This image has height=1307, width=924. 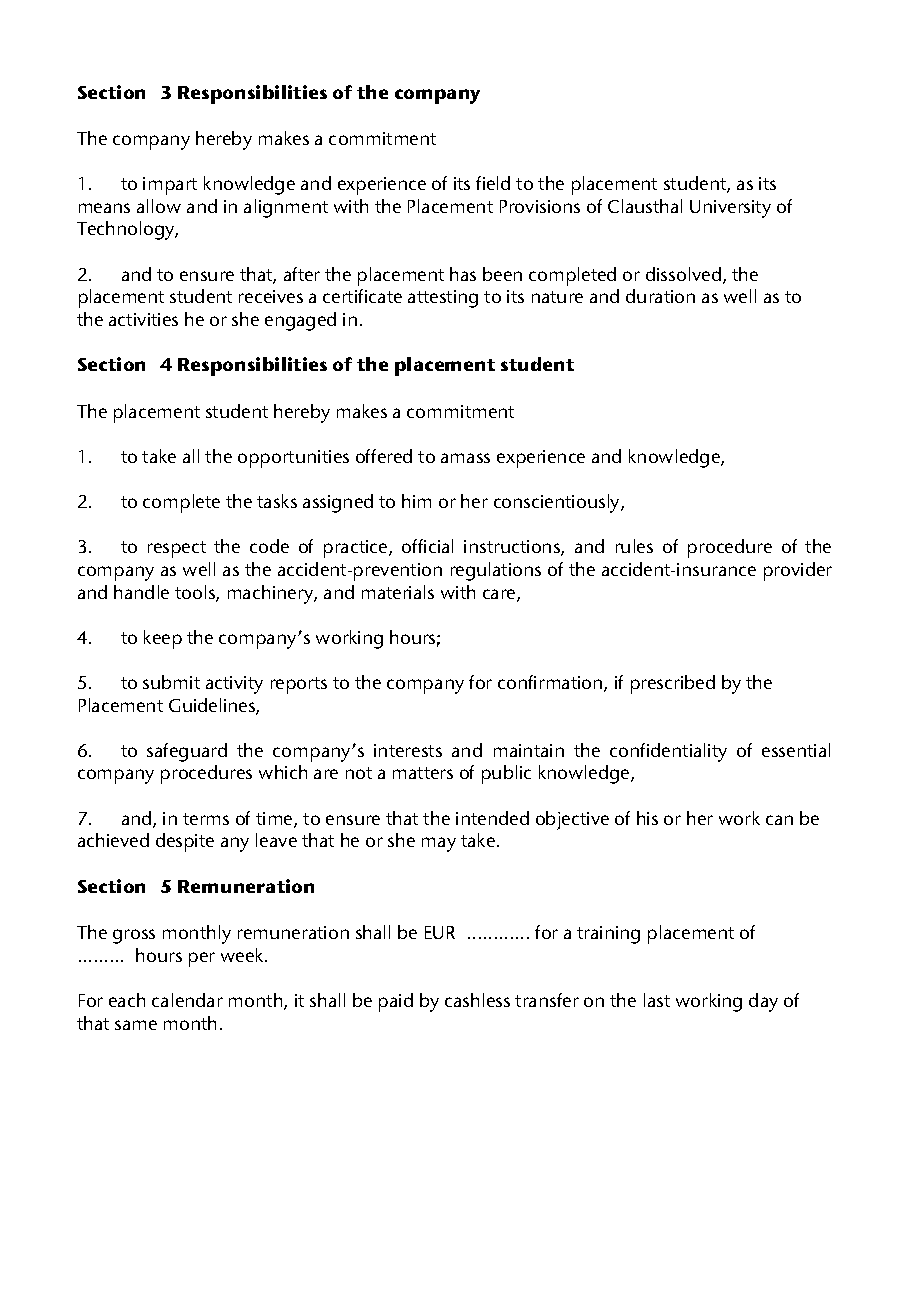 What do you see at coordinates (730, 209) in the image?
I see `University` at bounding box center [730, 209].
